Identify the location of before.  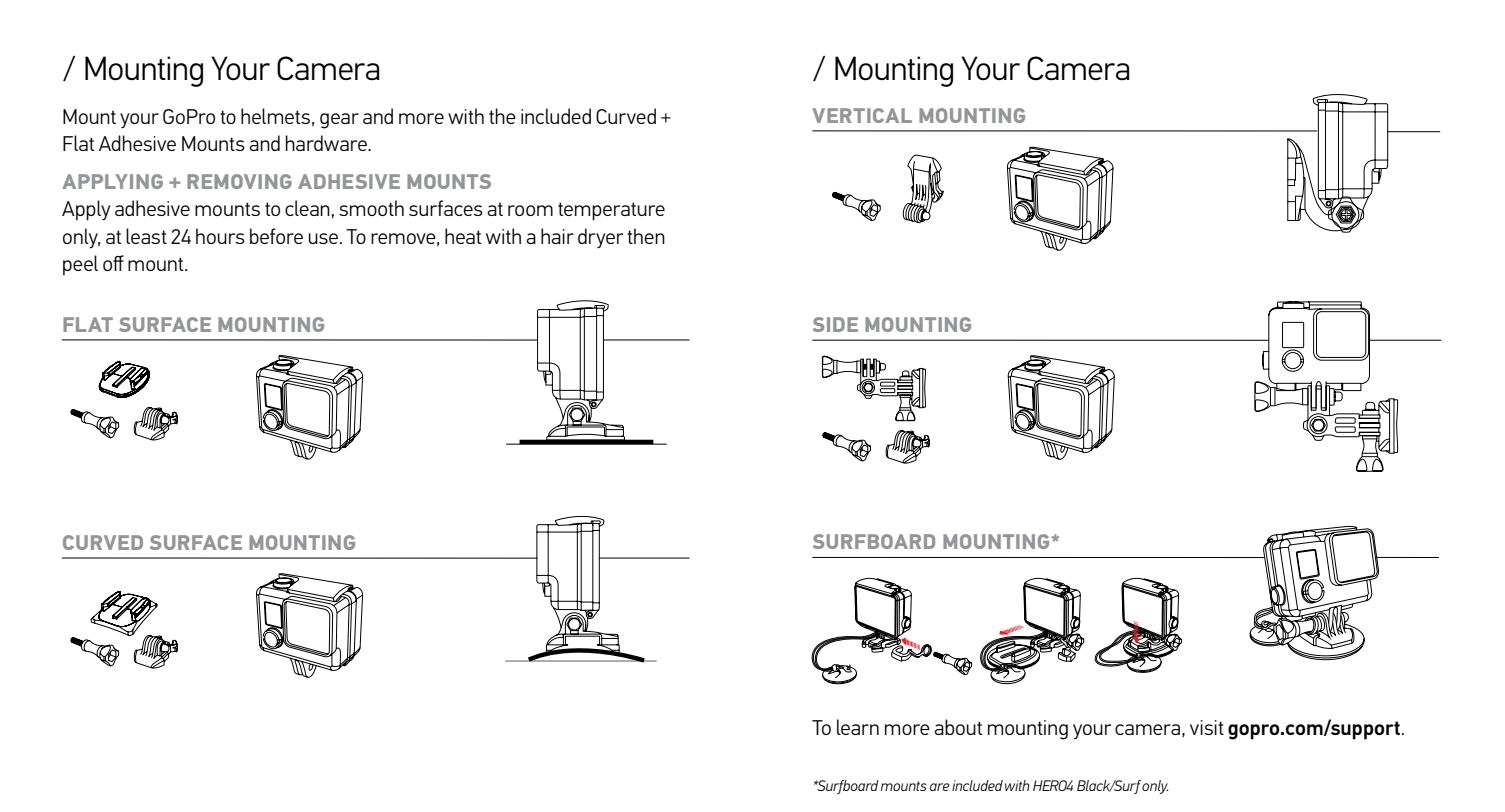
(276, 236).
